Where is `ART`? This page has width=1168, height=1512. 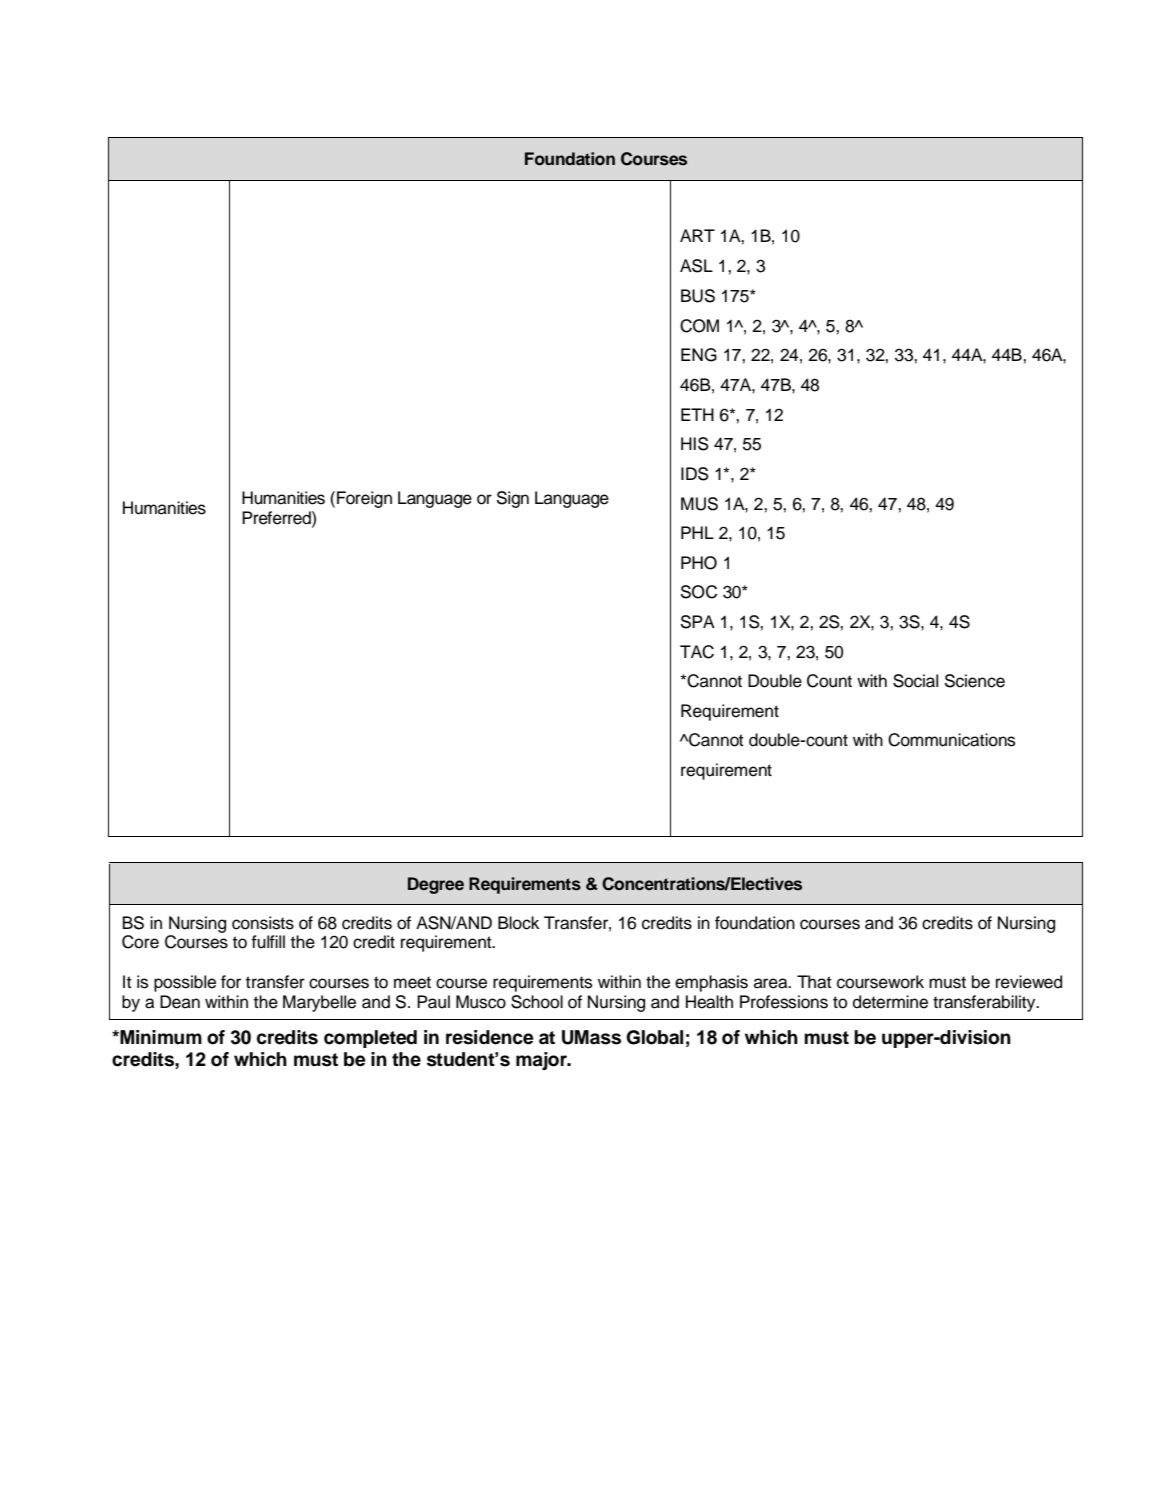 ART is located at coordinates (697, 235).
